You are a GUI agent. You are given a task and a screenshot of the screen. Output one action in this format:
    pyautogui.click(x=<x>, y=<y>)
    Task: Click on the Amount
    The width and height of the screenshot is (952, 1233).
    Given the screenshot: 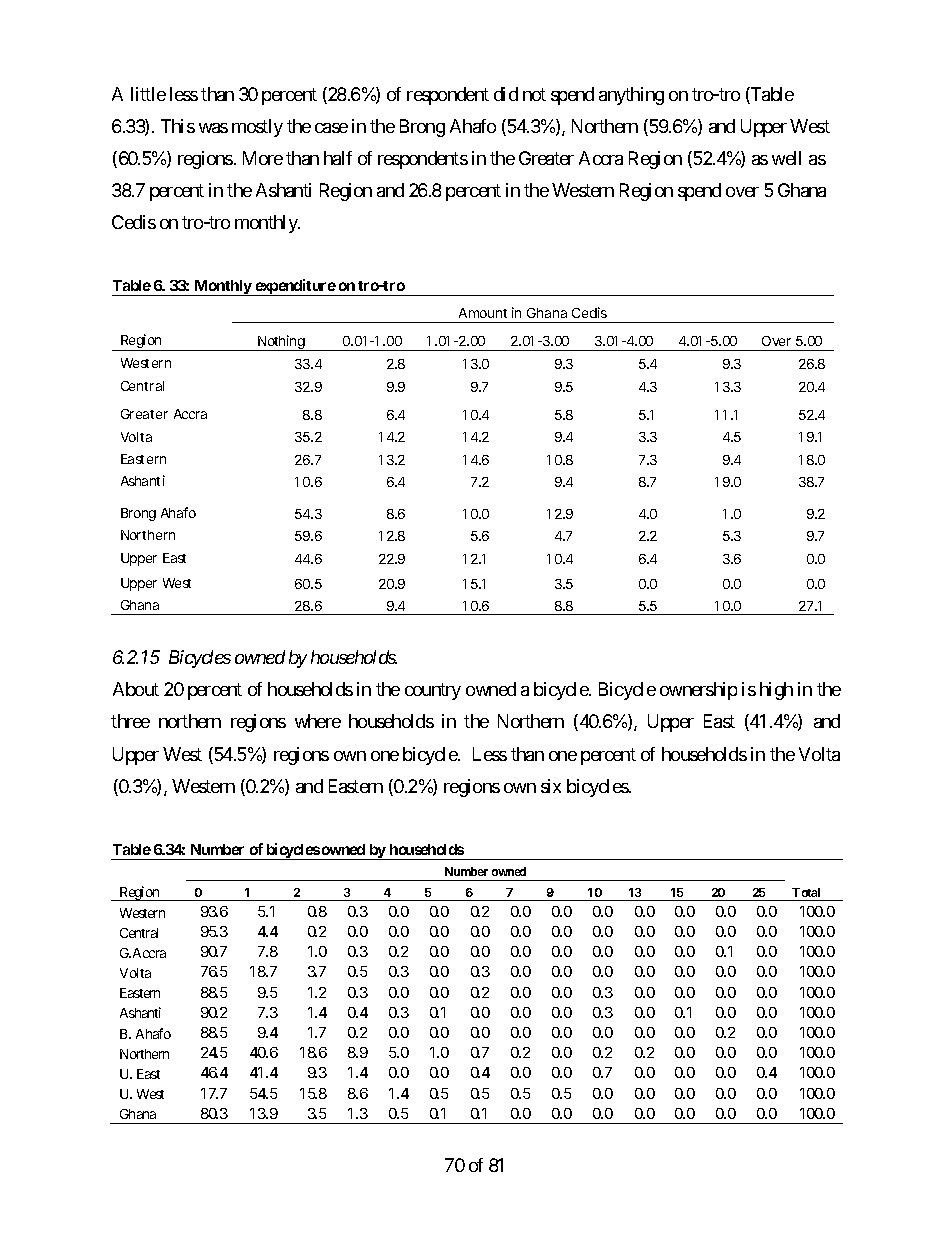 What is the action you would take?
    pyautogui.click(x=483, y=313)
